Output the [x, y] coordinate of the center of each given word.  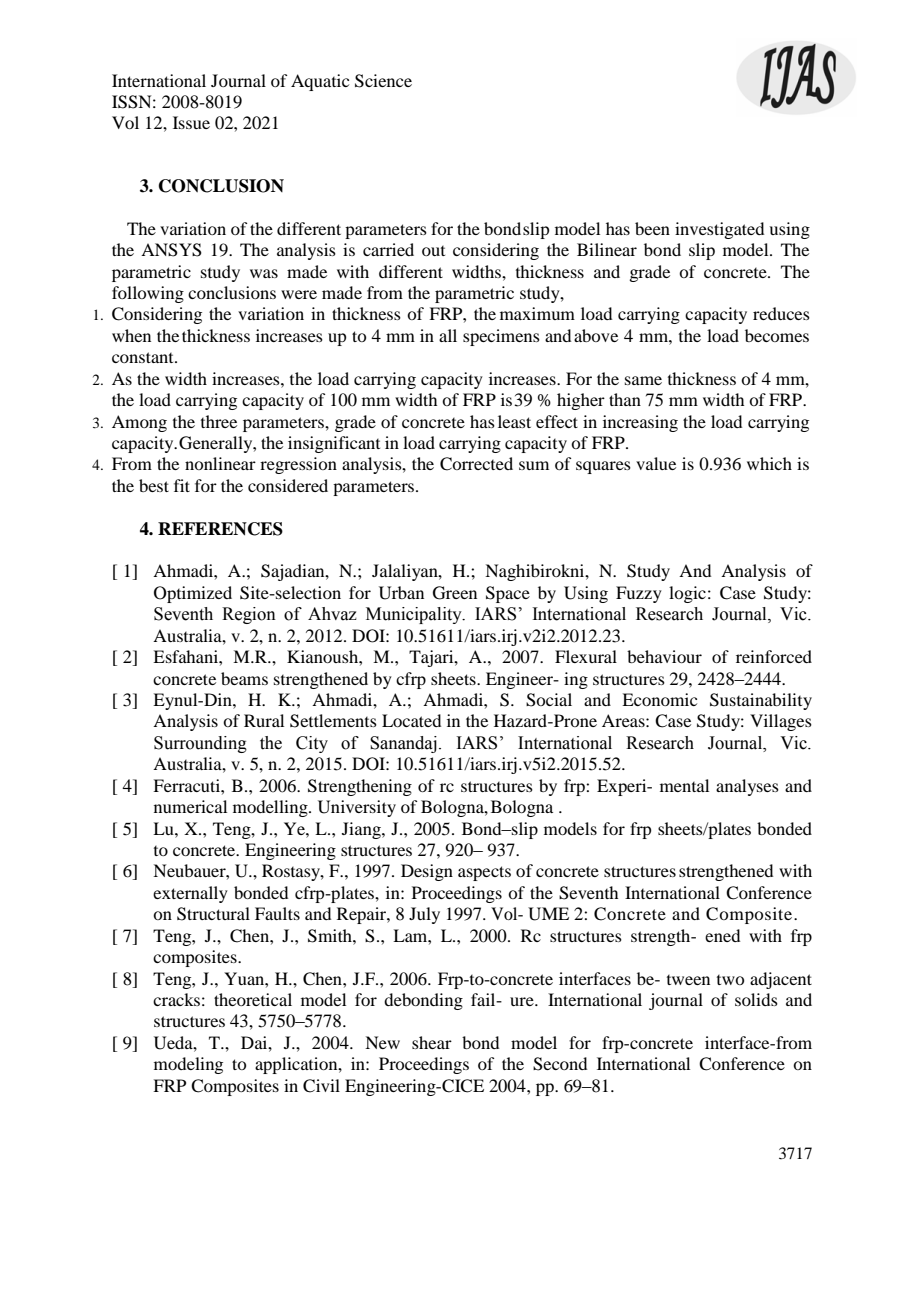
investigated [719, 230]
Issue [191, 122]
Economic [659, 699]
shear [432, 1042]
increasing [640, 423]
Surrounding [200, 744]
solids [756, 999]
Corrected [476, 464]
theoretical [253, 999]
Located [411, 720]
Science [383, 81]
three [219, 421]
